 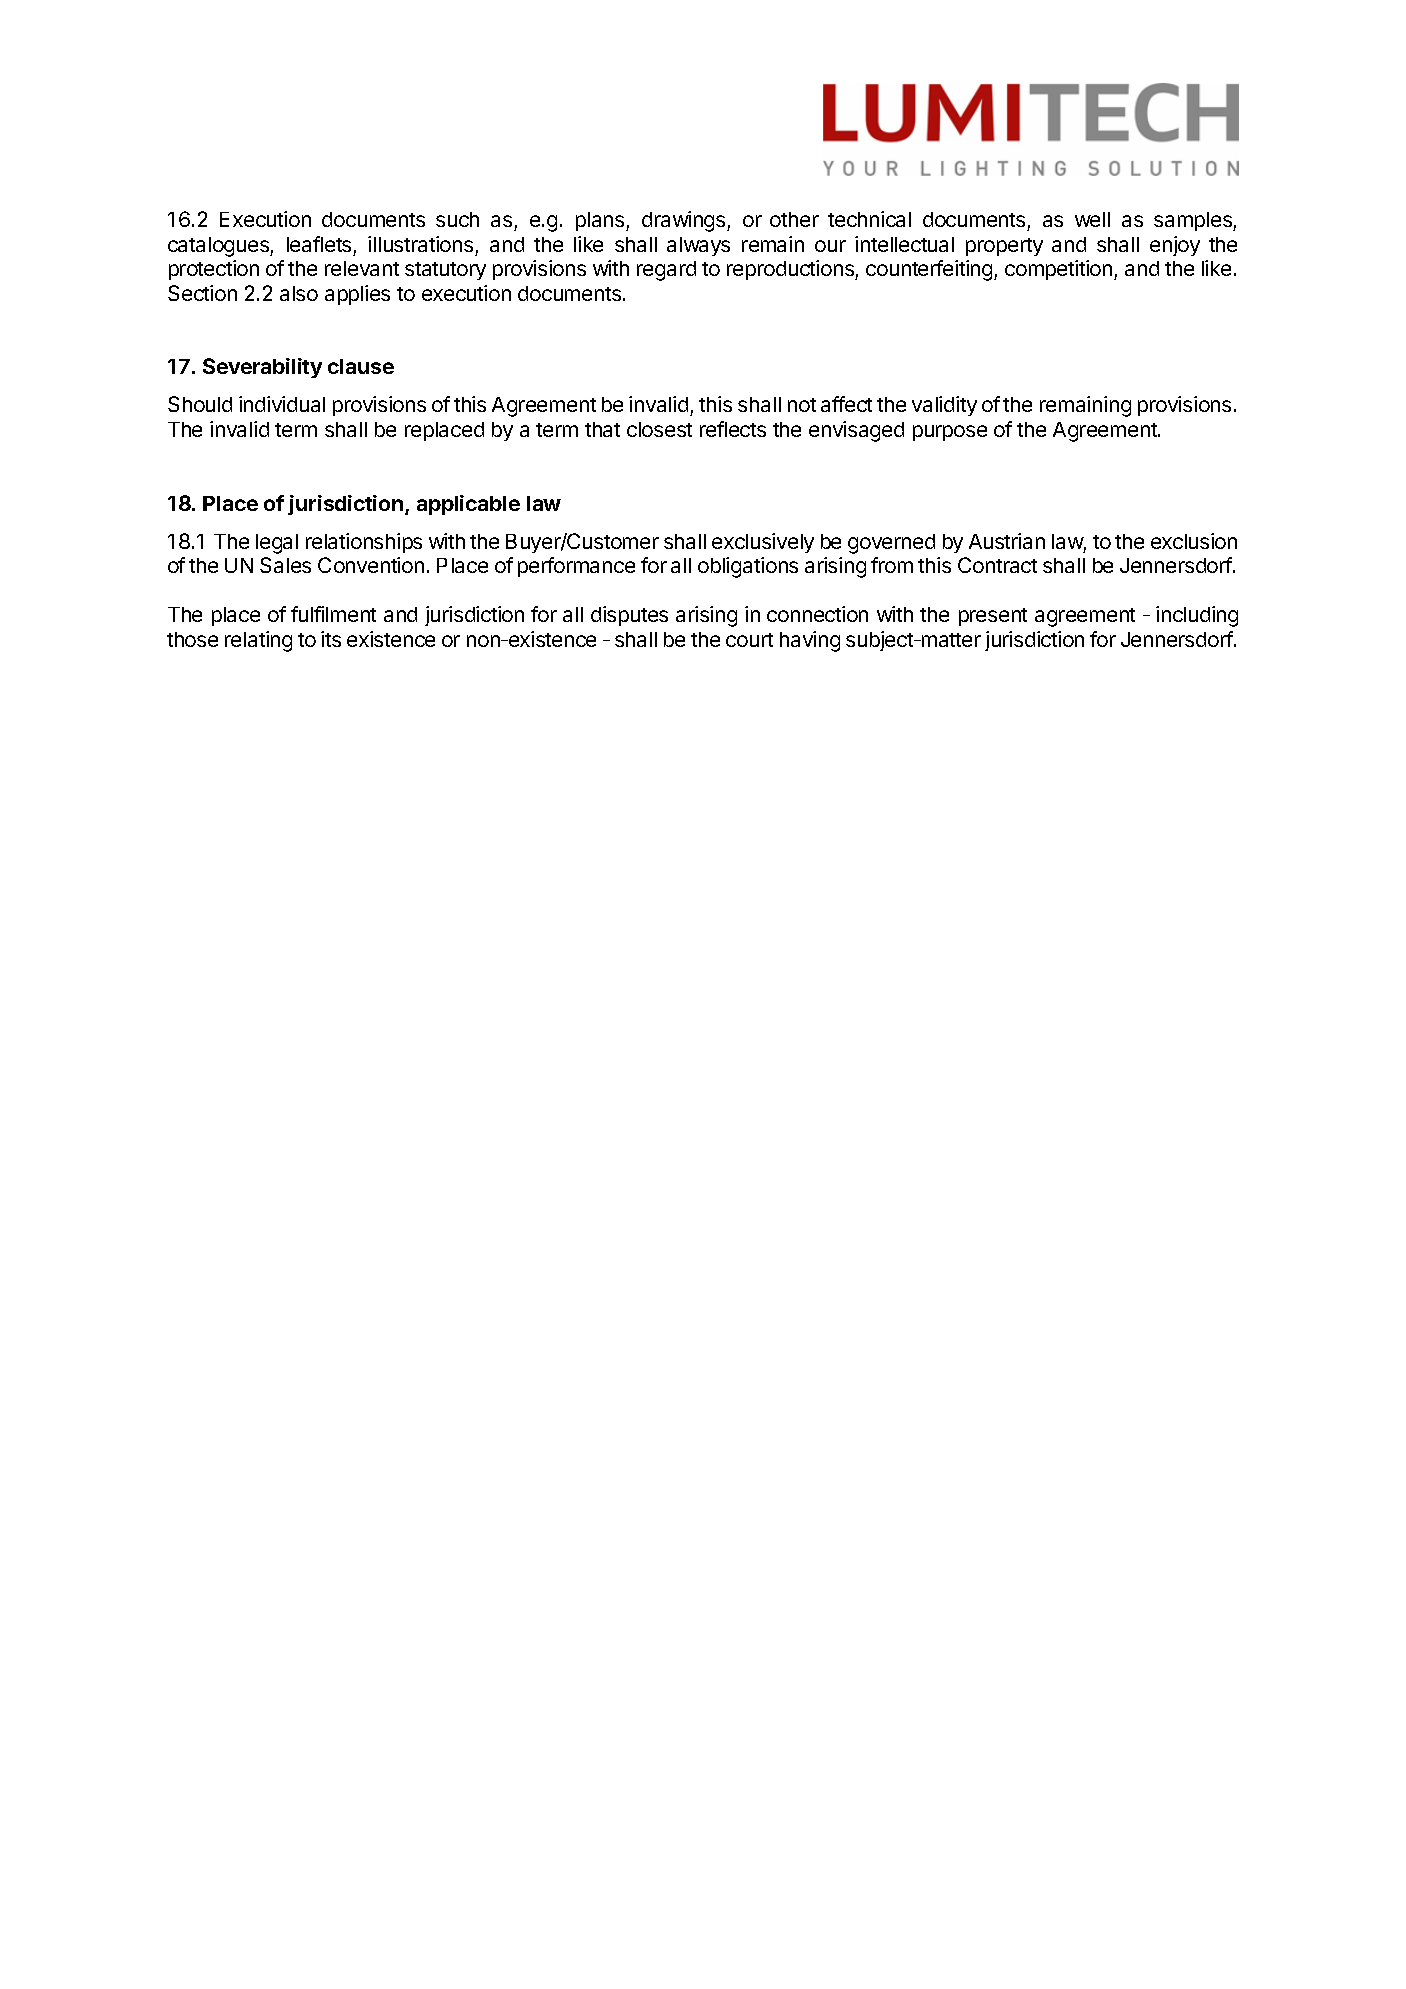 I want to click on illustrations, so click(x=420, y=244).
